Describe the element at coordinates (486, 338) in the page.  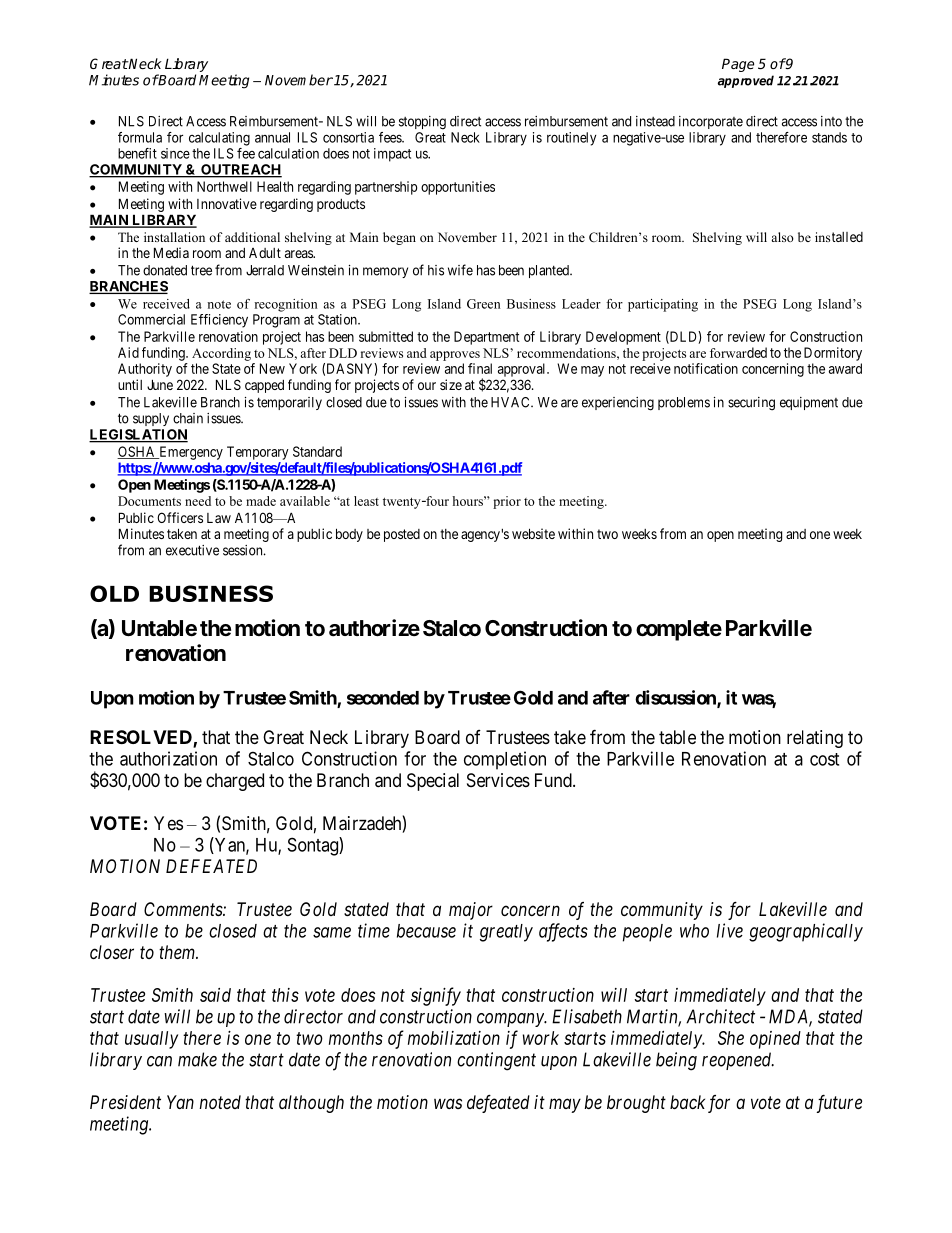
I see `Department` at that location.
